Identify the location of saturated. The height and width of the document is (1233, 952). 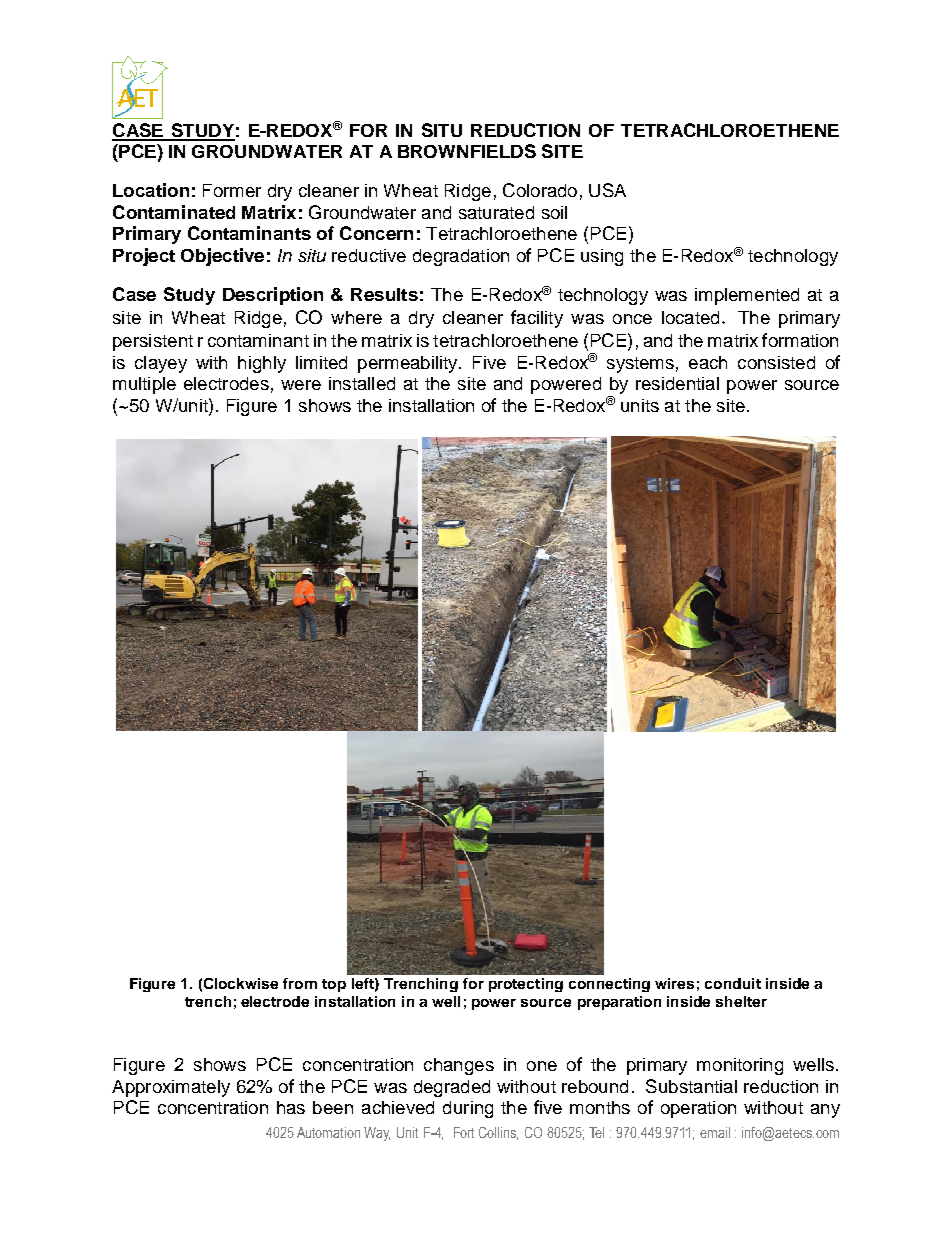
(496, 212).
